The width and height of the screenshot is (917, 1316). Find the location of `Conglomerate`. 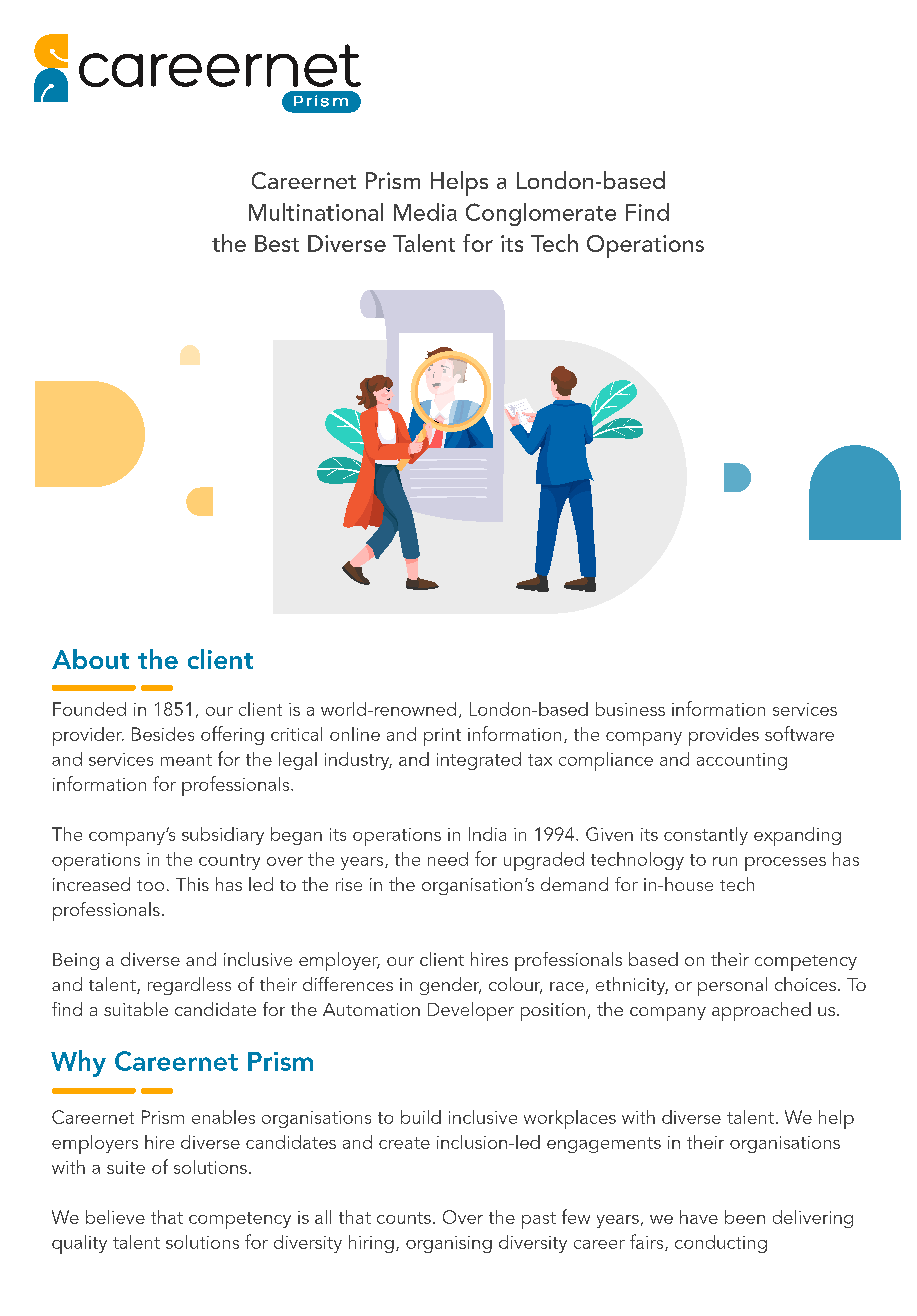

Conglomerate is located at coordinates (541, 214).
